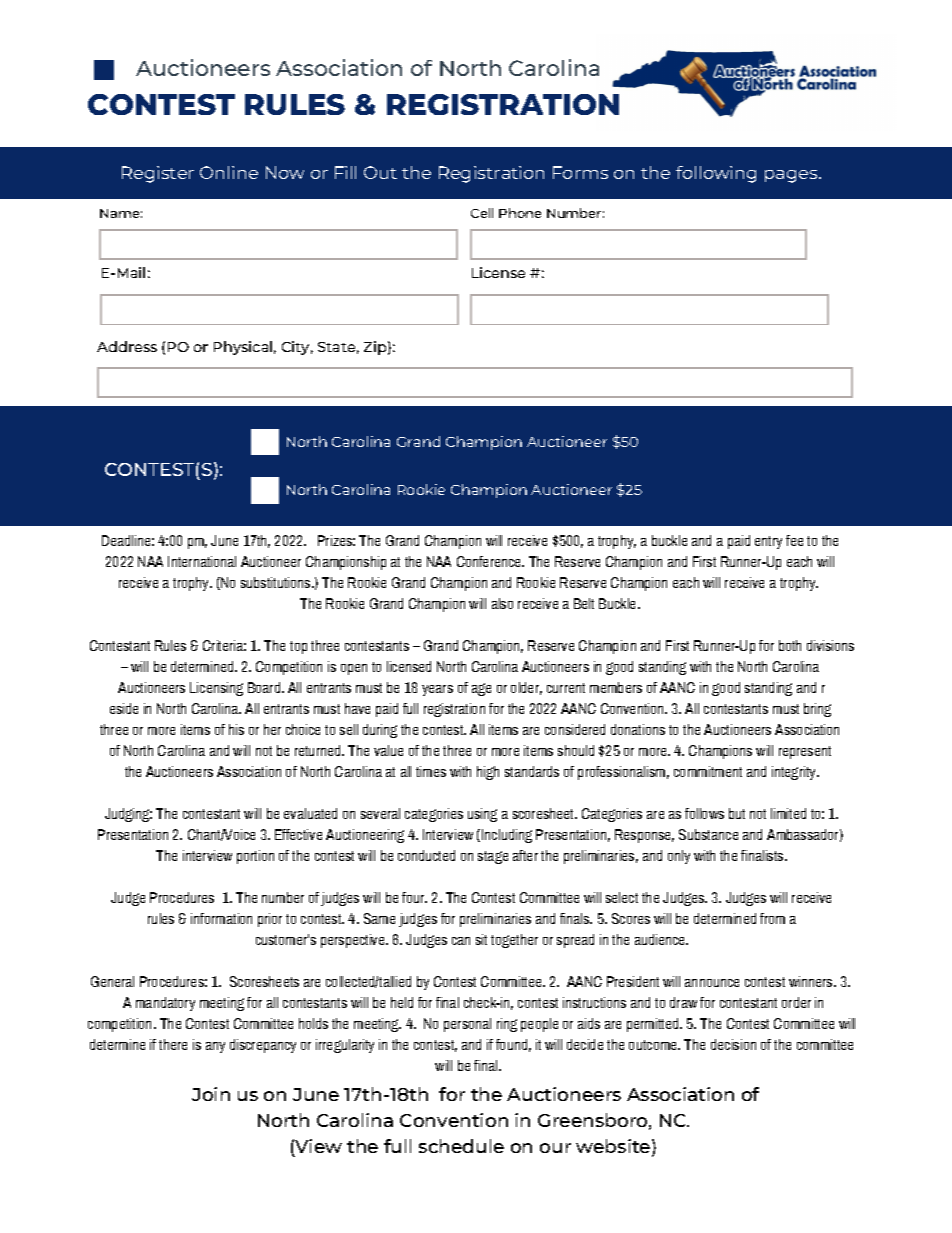  Describe the element at coordinates (255, 857) in the screenshot. I see `portion` at that location.
